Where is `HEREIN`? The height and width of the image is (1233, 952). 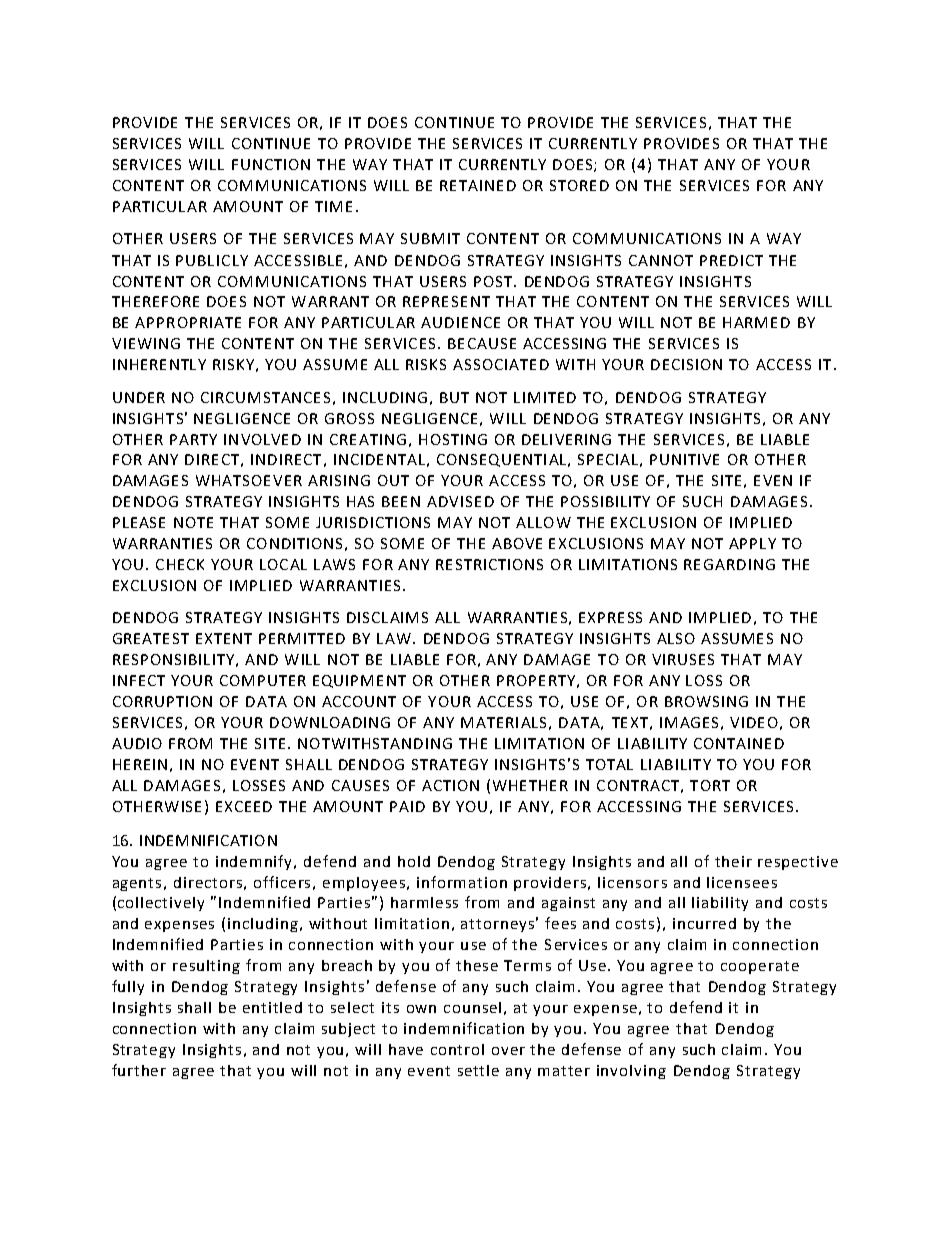
HEREIN is located at coordinates (140, 764).
